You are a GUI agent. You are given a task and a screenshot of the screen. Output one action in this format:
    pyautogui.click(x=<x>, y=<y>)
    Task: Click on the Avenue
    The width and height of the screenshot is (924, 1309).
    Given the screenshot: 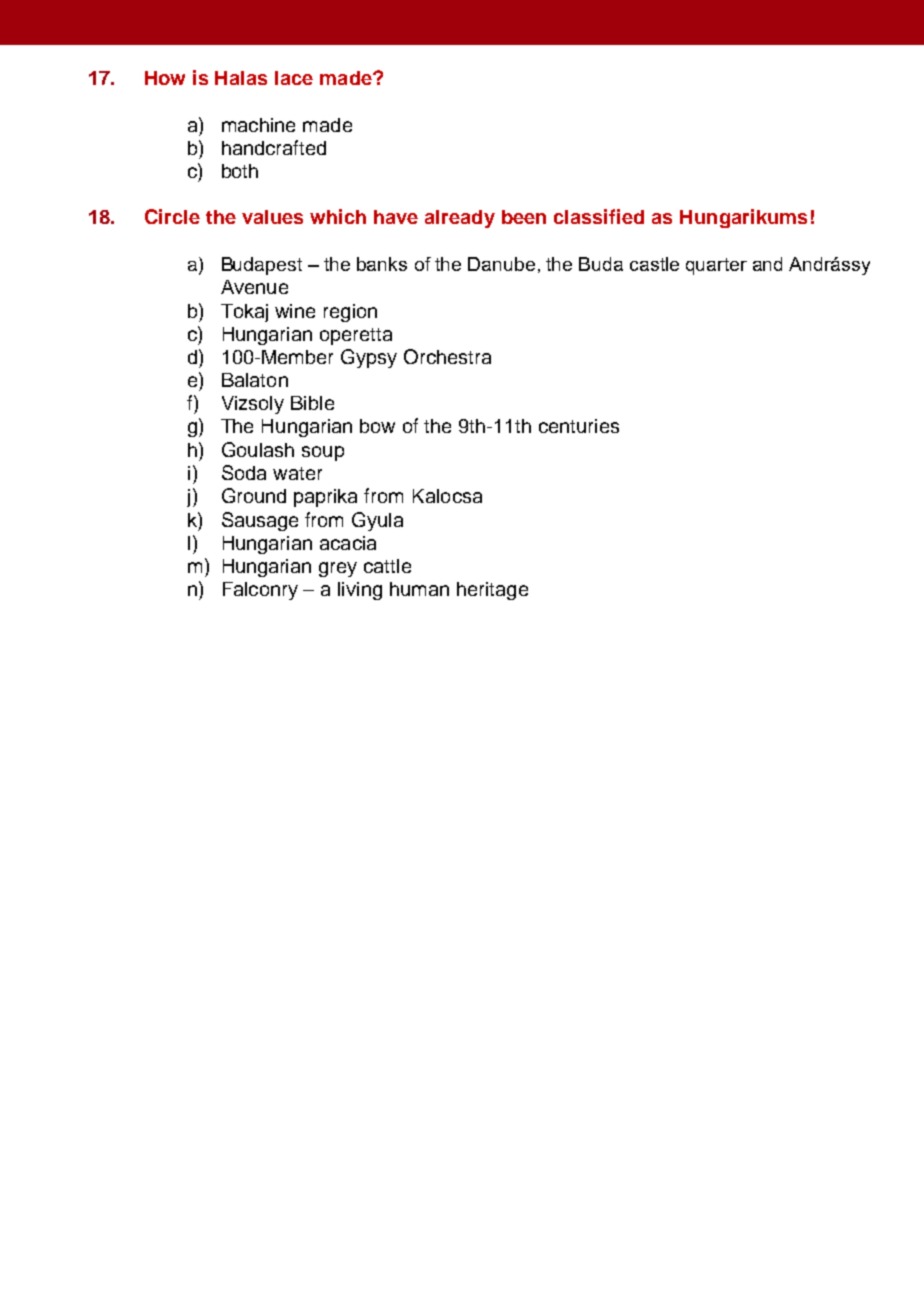 What is the action you would take?
    pyautogui.click(x=254, y=287)
